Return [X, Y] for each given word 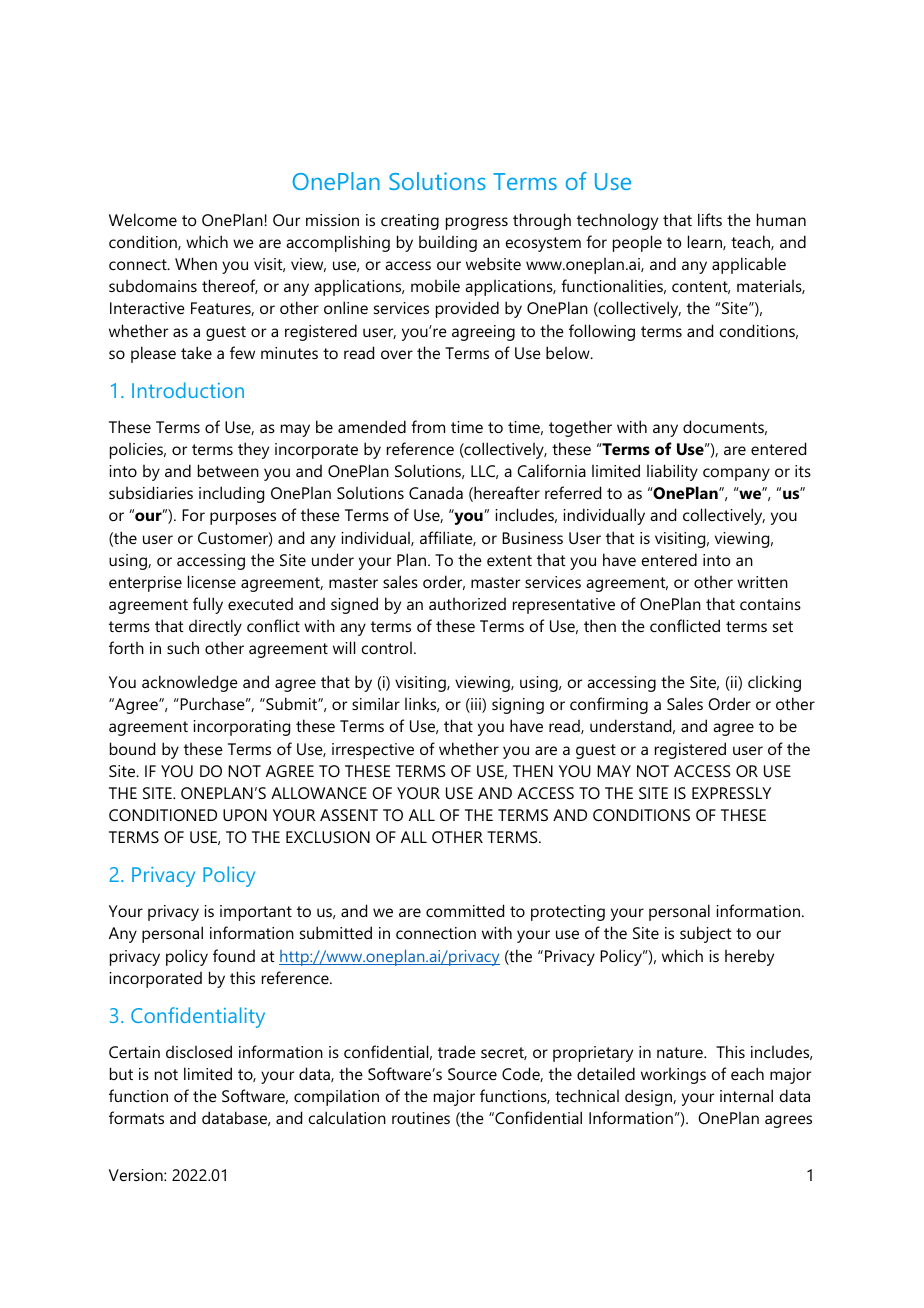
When [196, 263]
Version [137, 1175]
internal [746, 1095]
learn [706, 242]
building [448, 244]
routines [421, 1118]
